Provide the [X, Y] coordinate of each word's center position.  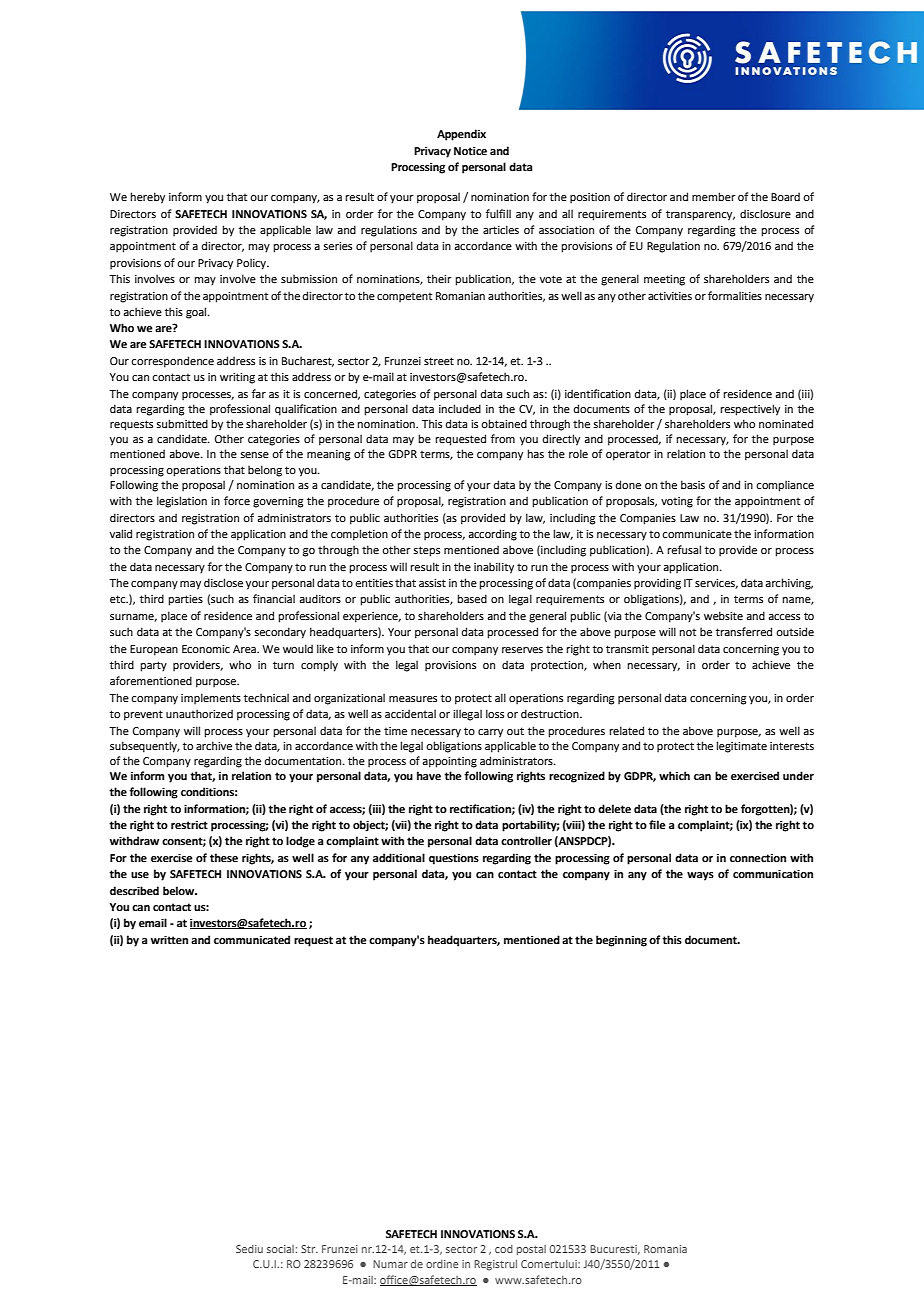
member [714, 196]
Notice [470, 151]
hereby [147, 198]
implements [211, 699]
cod [504, 1249]
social [280, 1249]
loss [495, 713]
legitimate [741, 747]
